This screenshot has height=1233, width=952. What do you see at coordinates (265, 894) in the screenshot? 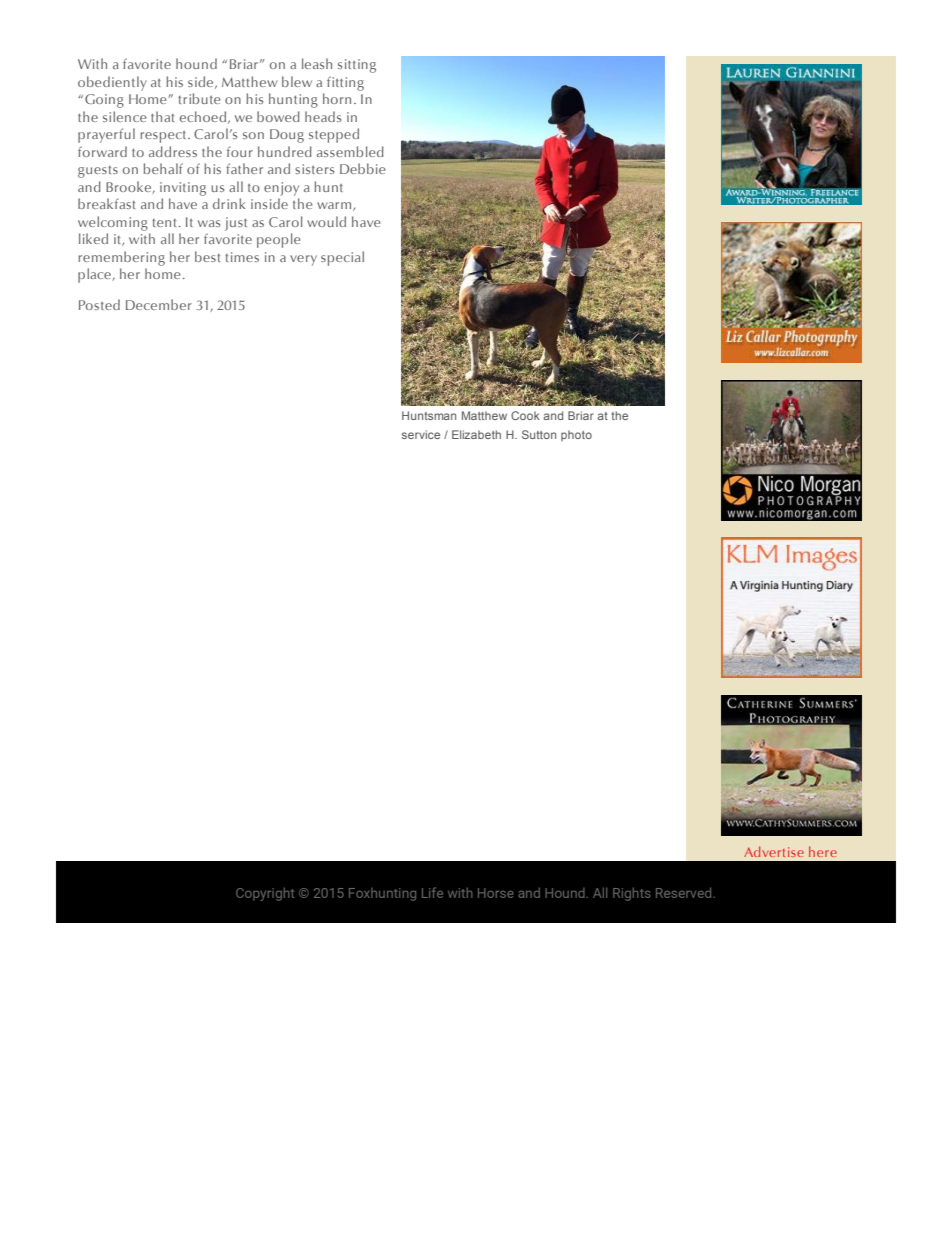
I see `Copyright` at bounding box center [265, 894].
